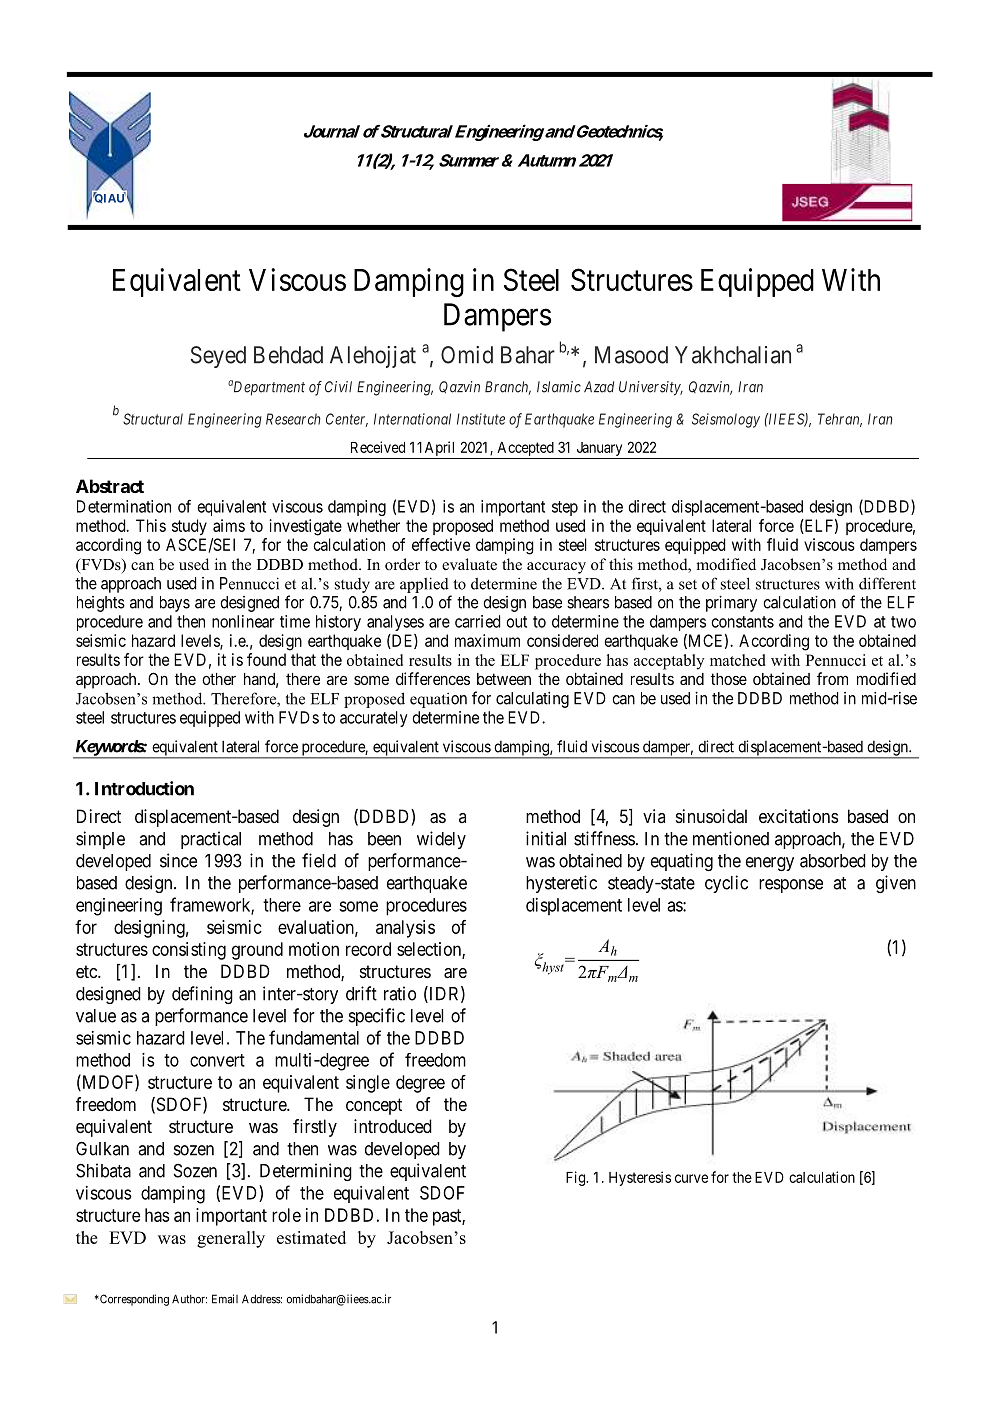 The image size is (992, 1404). Describe the element at coordinates (175, 604) in the document. I see `bays` at that location.
